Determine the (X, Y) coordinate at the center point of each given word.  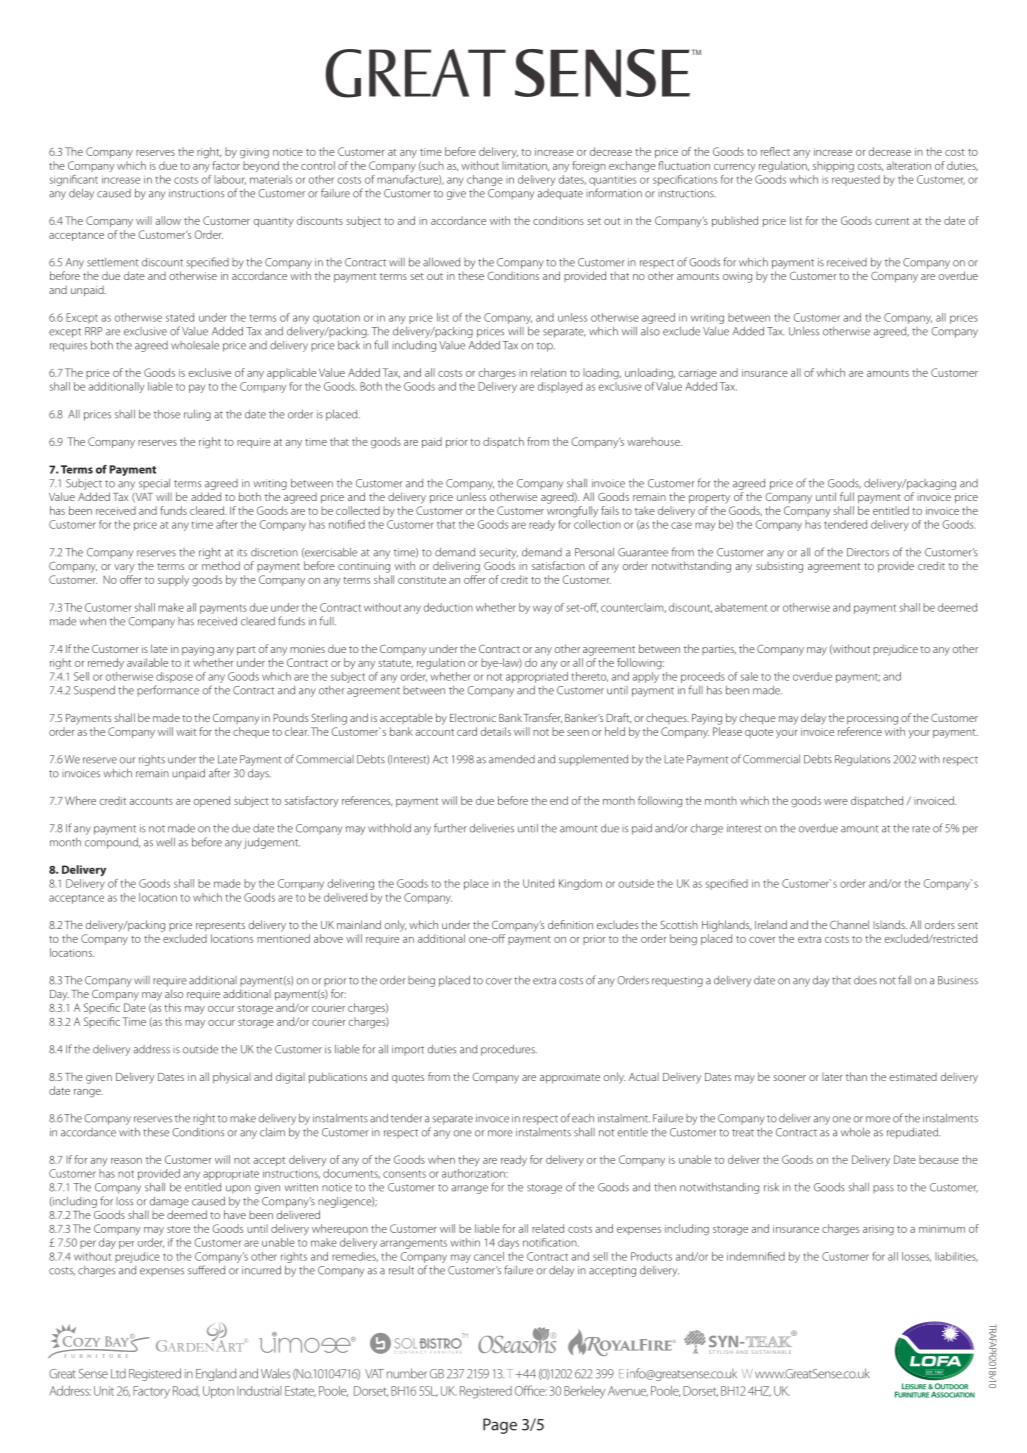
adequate (560, 194)
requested (856, 179)
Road (186, 1391)
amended (512, 759)
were (836, 802)
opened (212, 801)
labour (230, 180)
